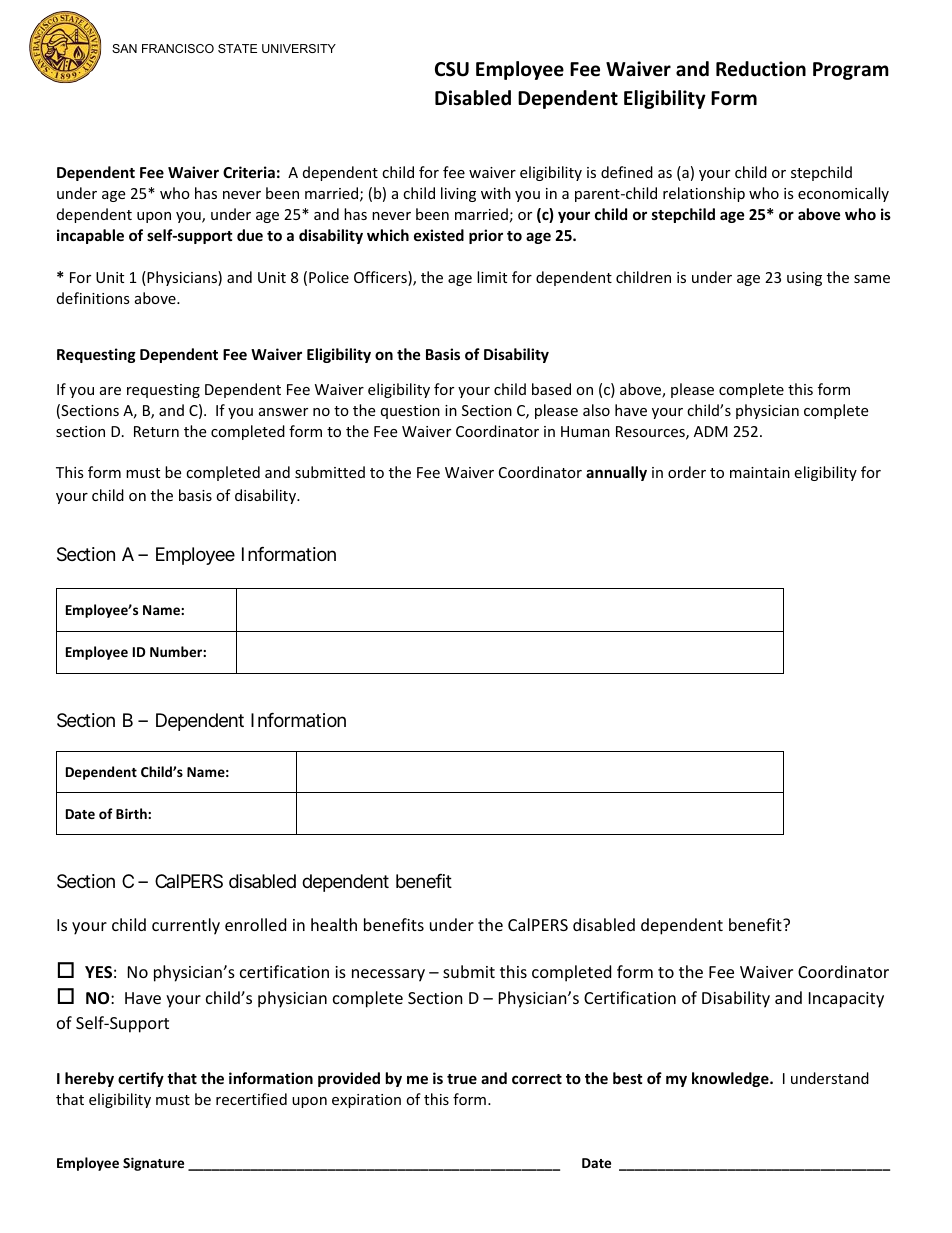 The width and height of the page is (952, 1233). I want to click on currently, so click(186, 926).
